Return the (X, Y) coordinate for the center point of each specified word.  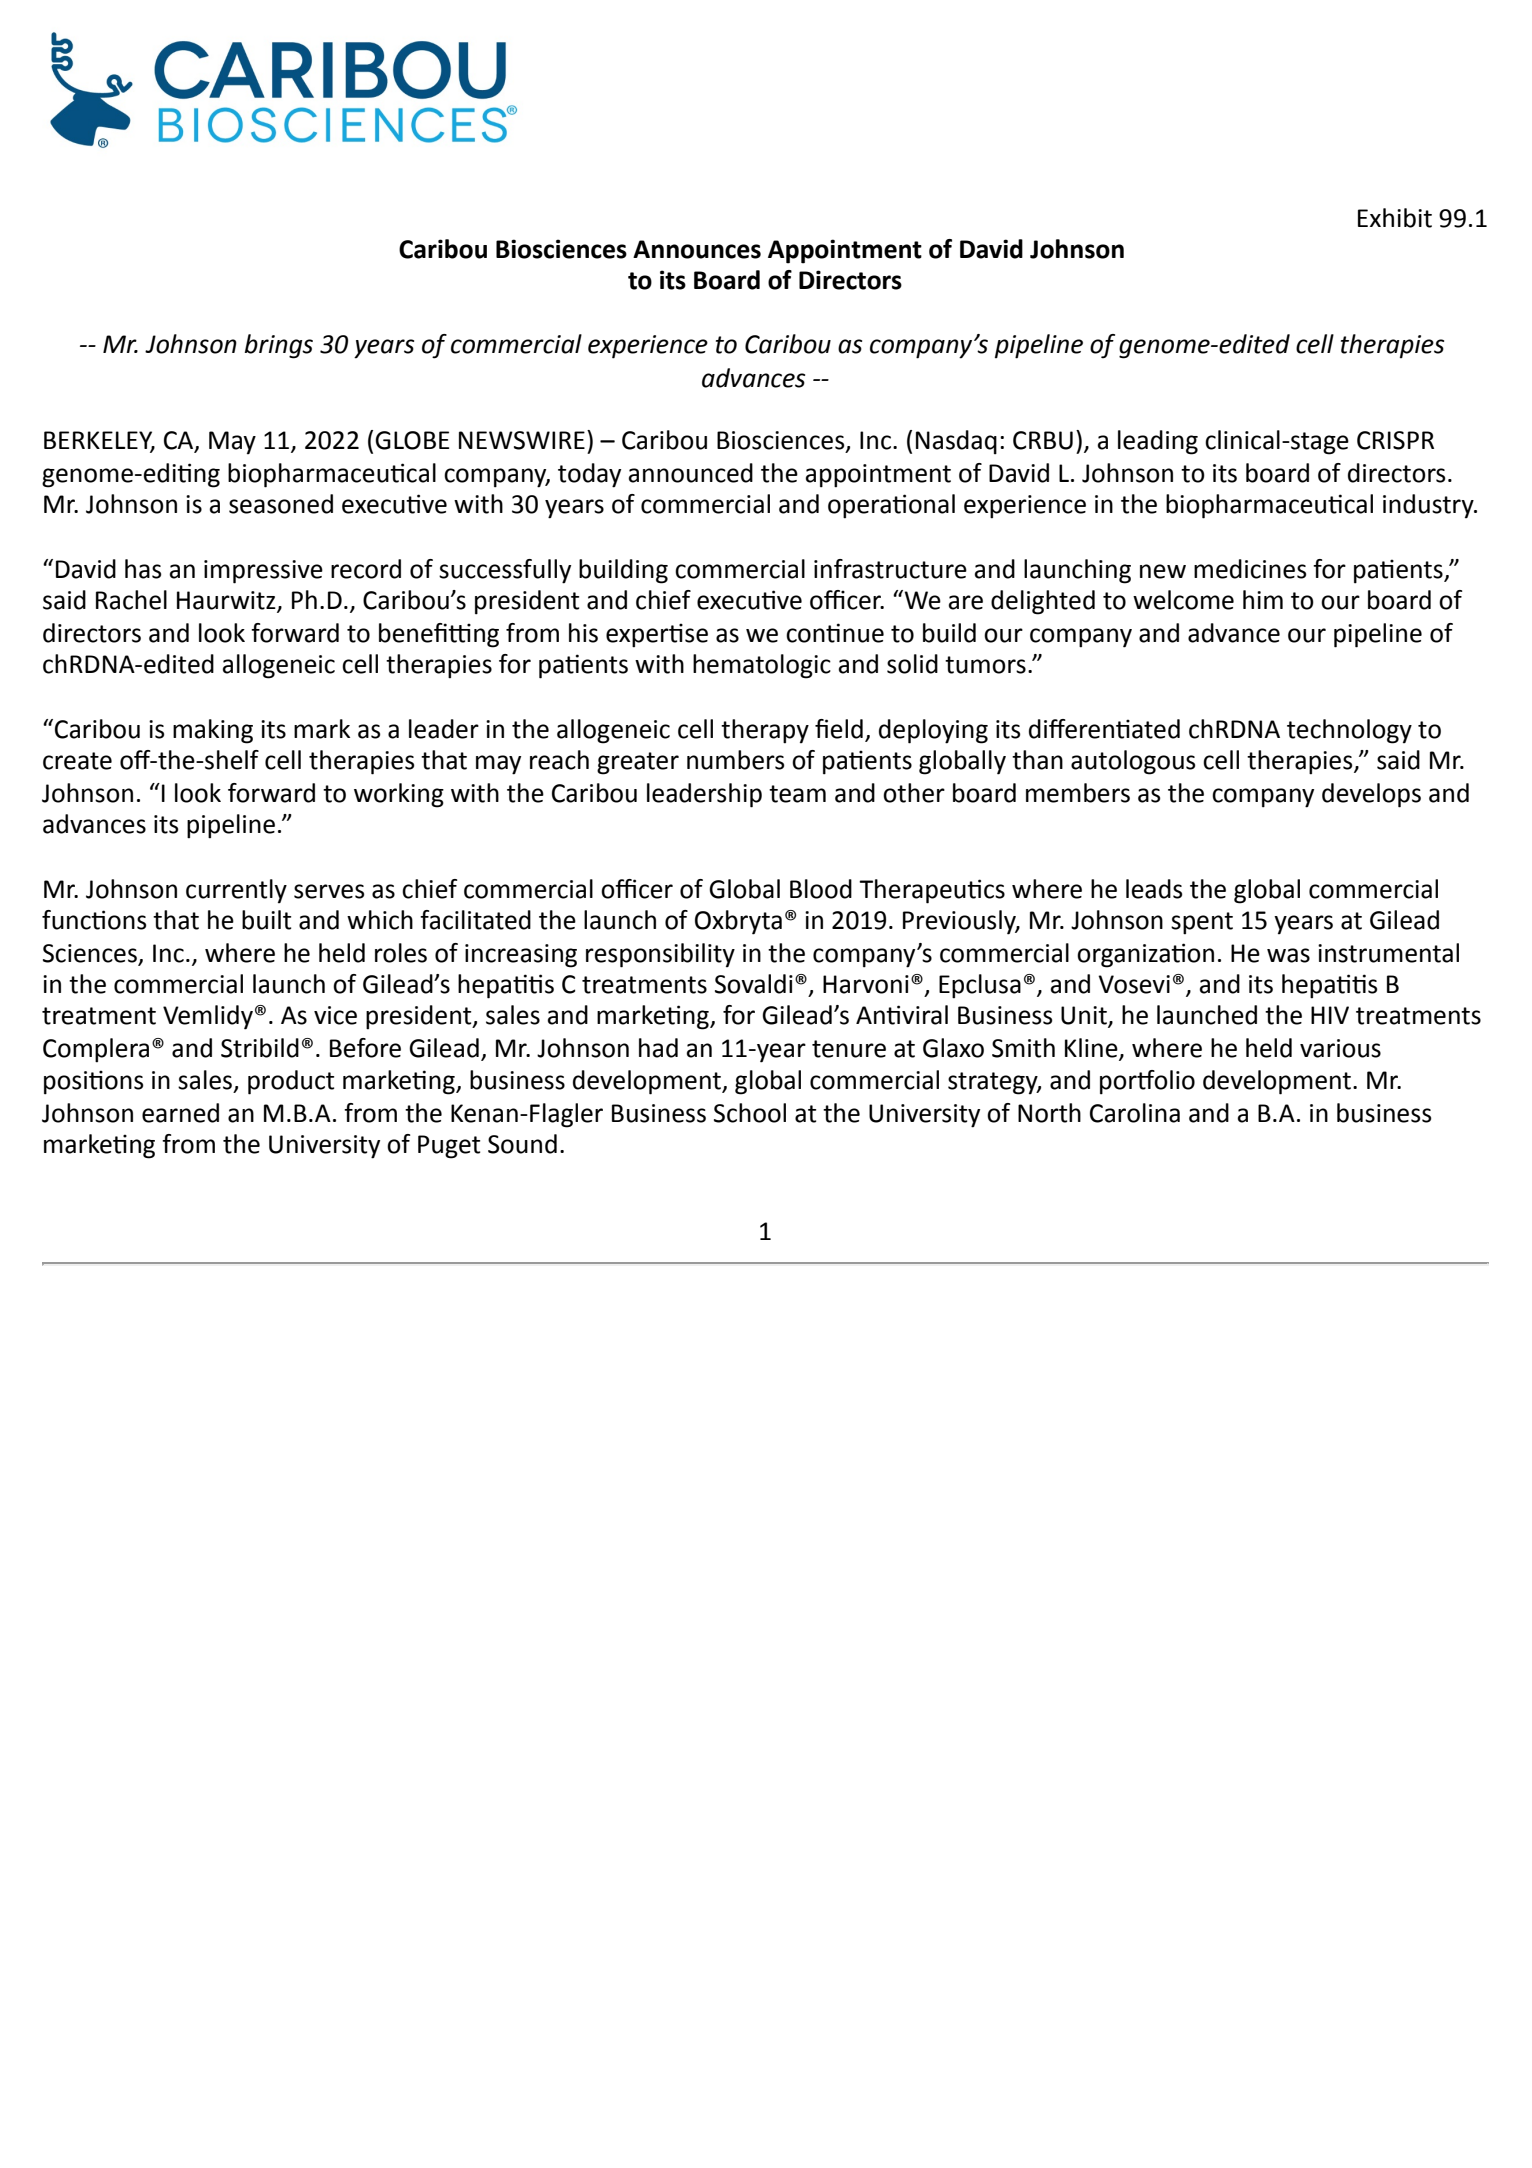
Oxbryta (738, 922)
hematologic (762, 666)
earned (180, 1113)
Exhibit (1395, 218)
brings (279, 346)
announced (691, 473)
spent (1202, 923)
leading (1158, 442)
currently (236, 891)
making (213, 731)
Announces (697, 249)
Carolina (1135, 1113)
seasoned (281, 504)
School (750, 1113)
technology (1349, 731)
